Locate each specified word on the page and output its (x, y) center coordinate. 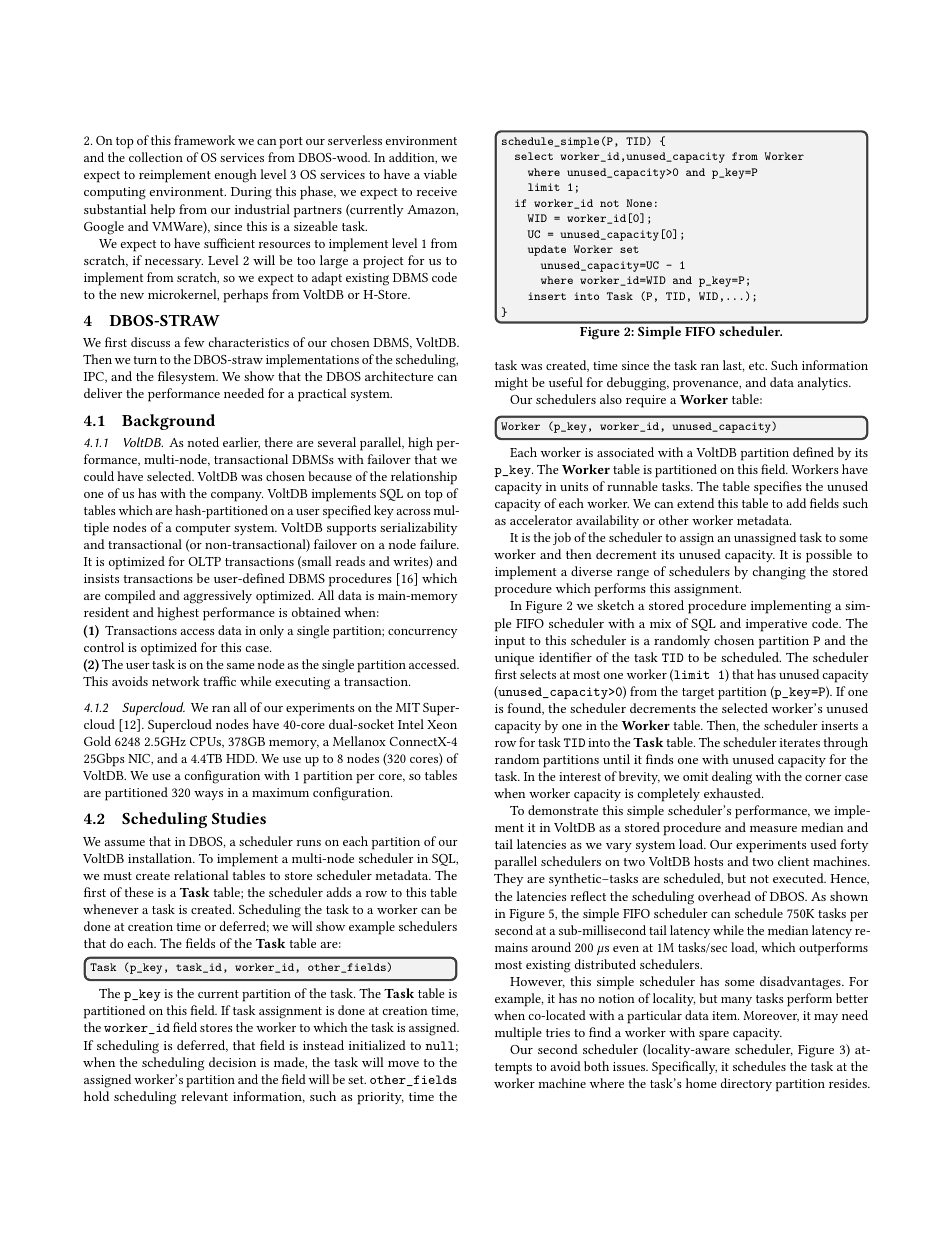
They (508, 879)
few (194, 342)
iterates (800, 742)
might (511, 384)
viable (440, 174)
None (639, 203)
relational (201, 875)
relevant (204, 1096)
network (176, 681)
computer (203, 530)
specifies (778, 488)
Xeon (442, 724)
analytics (824, 383)
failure (439, 544)
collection (156, 157)
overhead (724, 896)
